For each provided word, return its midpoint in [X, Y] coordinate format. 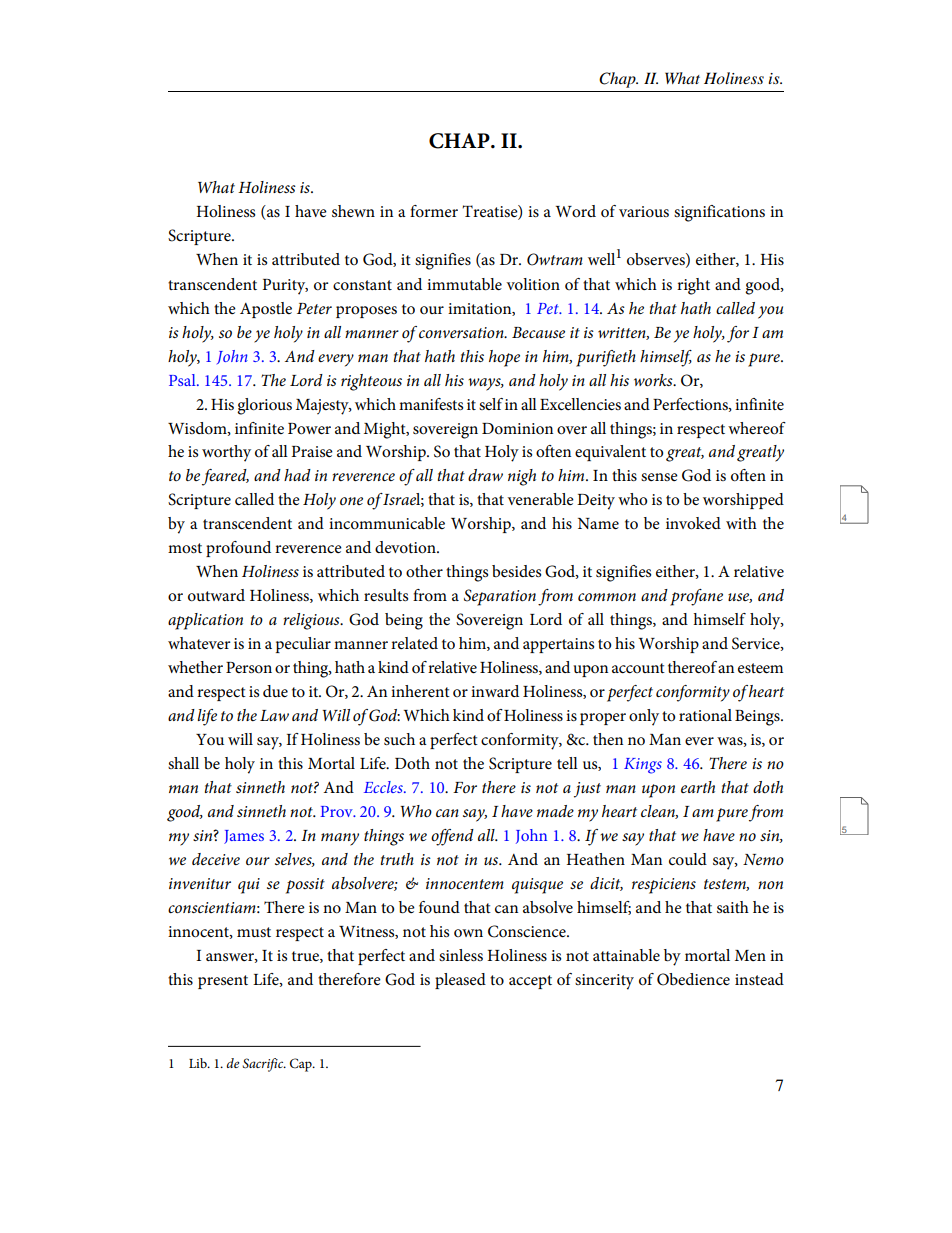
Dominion [517, 429]
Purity [285, 287]
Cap [302, 1065]
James [244, 837]
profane [696, 597]
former [434, 211]
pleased [460, 981]
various [644, 212]
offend [452, 837]
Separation [500, 597]
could [688, 859]
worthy [226, 453]
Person [249, 668]
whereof [757, 428]
